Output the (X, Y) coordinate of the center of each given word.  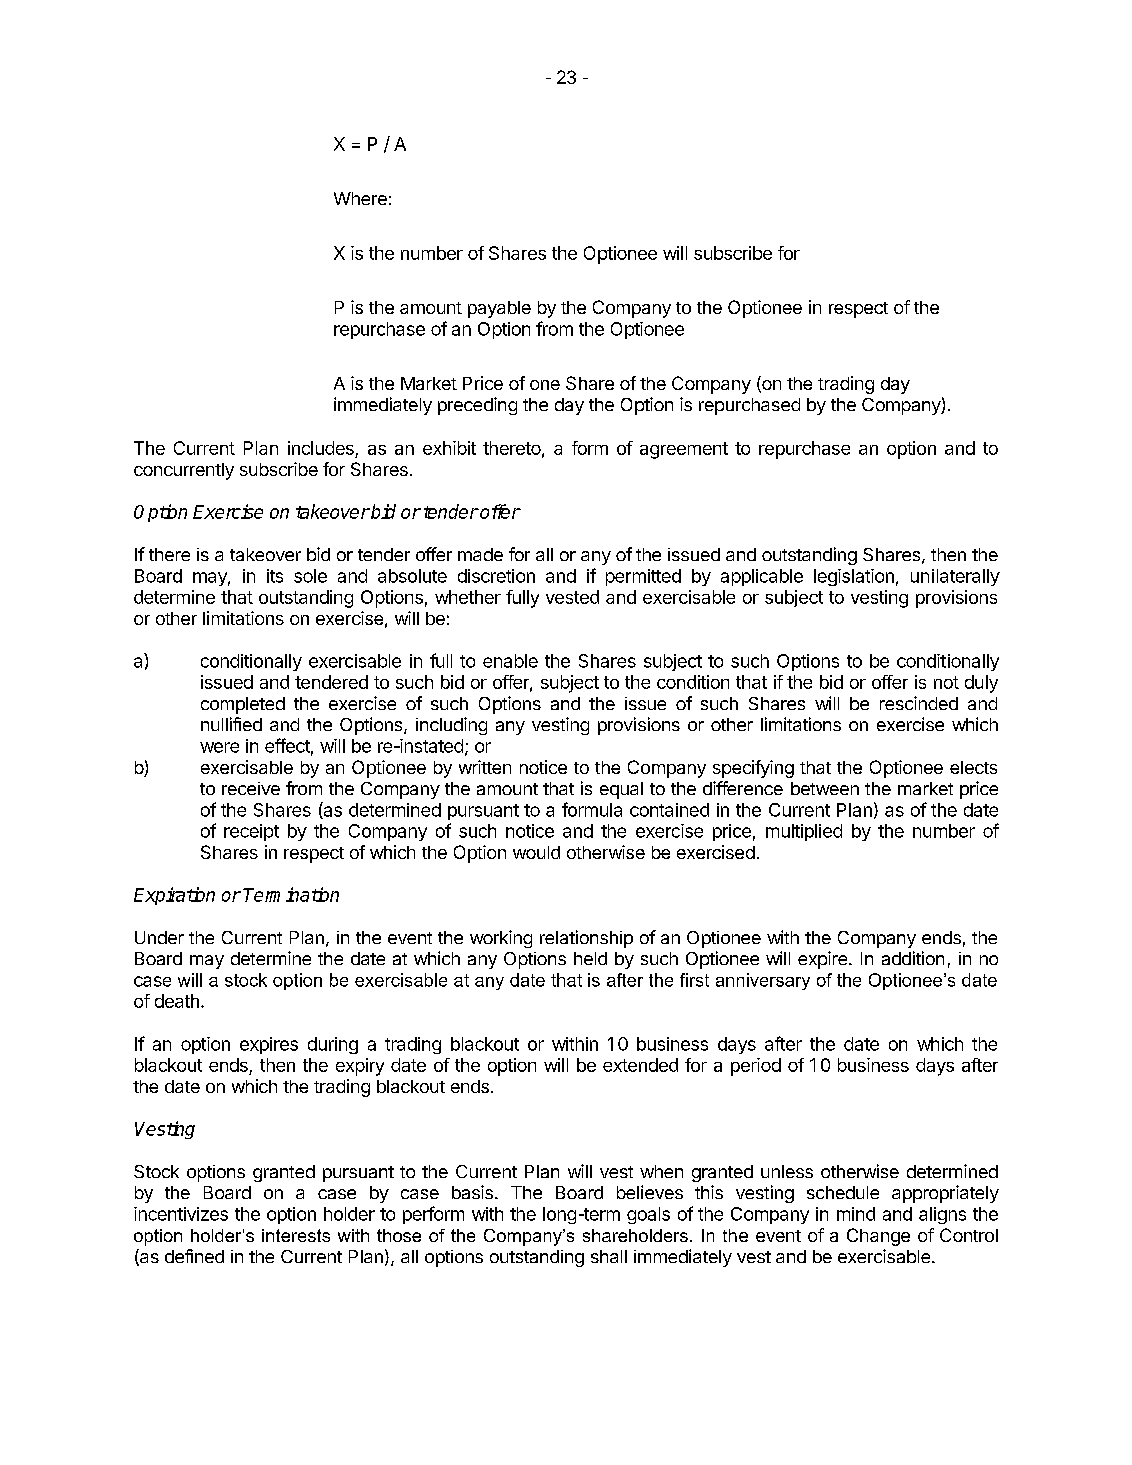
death (177, 1001)
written (485, 767)
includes (322, 449)
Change (878, 1237)
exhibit (449, 448)
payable (499, 309)
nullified (231, 724)
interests (296, 1235)
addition (913, 958)
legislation (854, 577)
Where (360, 198)
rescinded (919, 703)
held (590, 958)
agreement (684, 450)
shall (609, 1256)
